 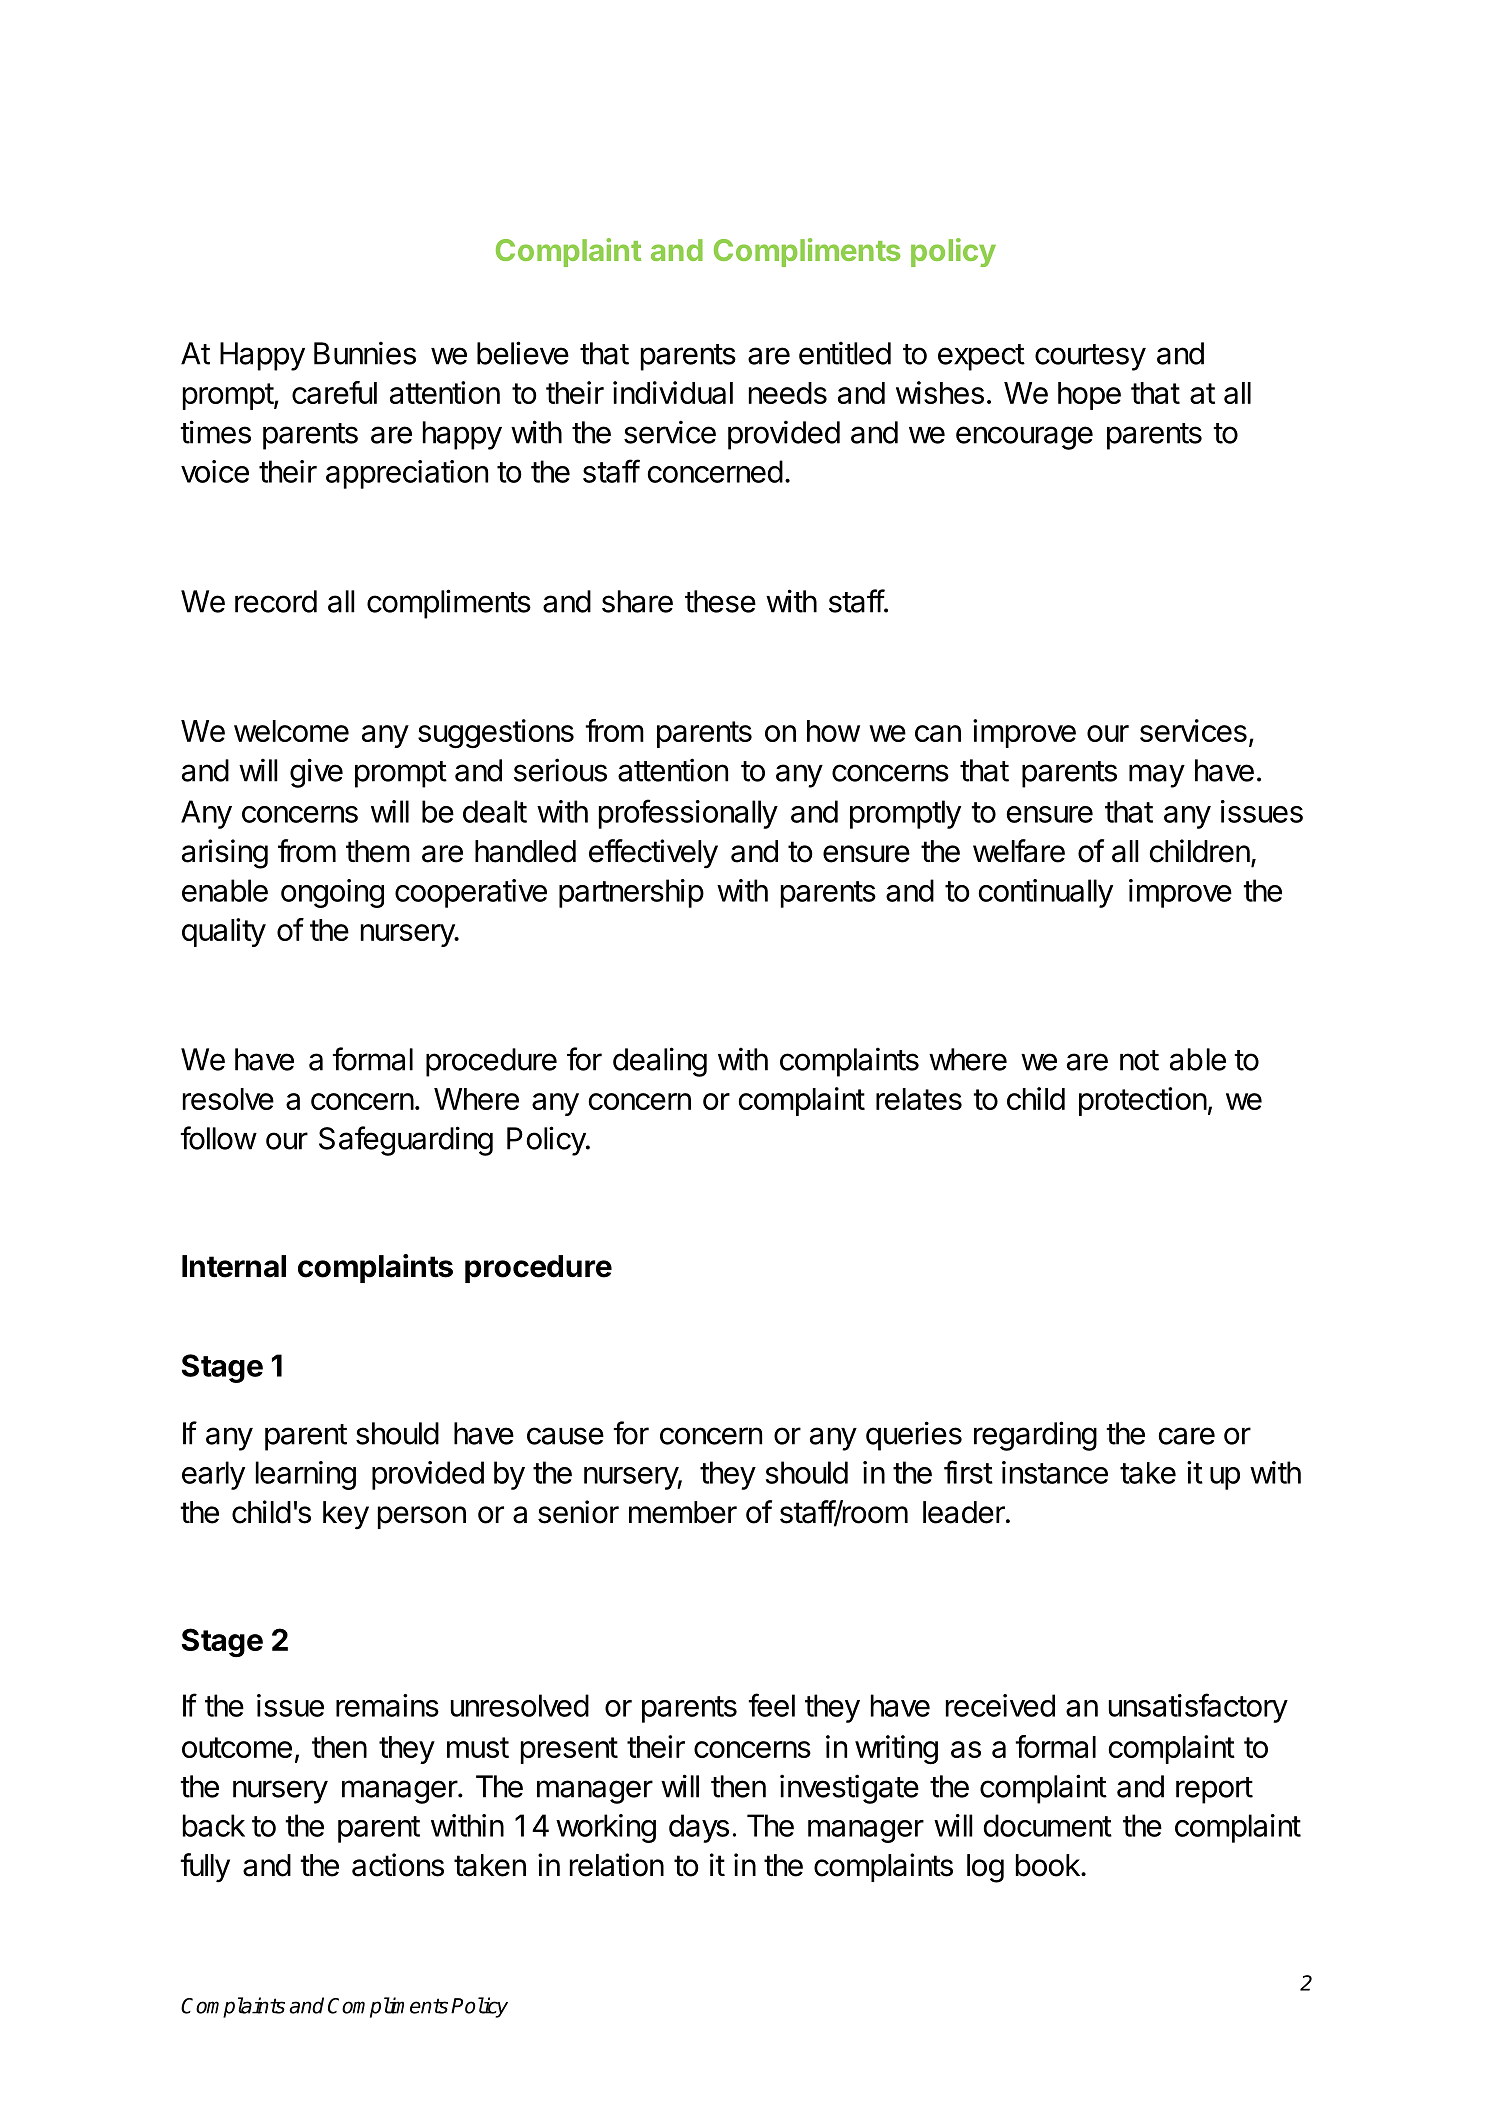 I want to click on Bunnies, so click(x=365, y=353).
